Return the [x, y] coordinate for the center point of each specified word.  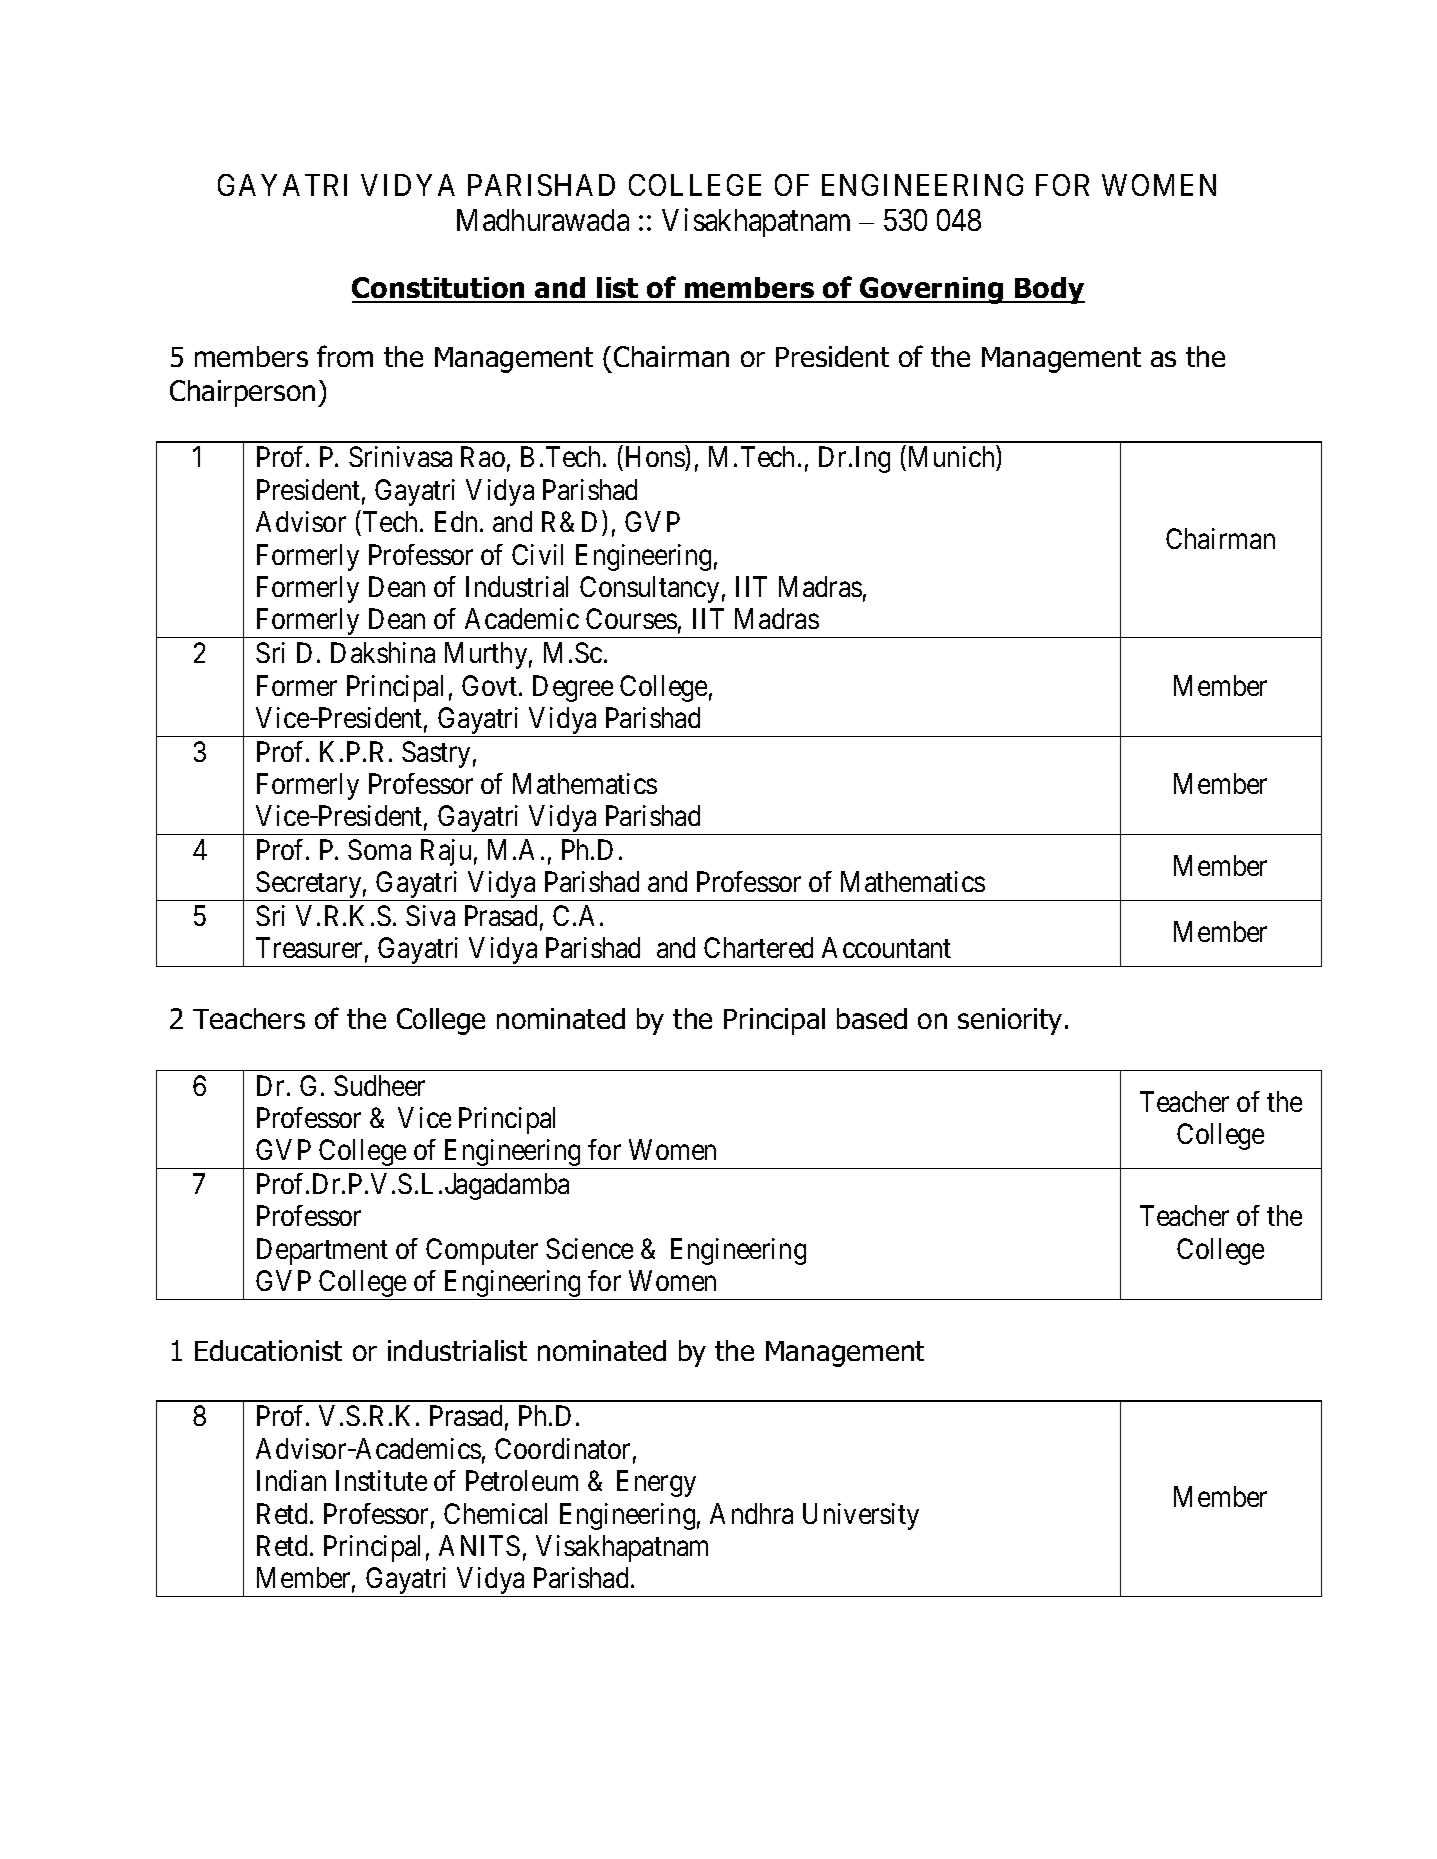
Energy [656, 1484]
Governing [932, 290]
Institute [381, 1480]
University [861, 1516]
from [345, 356]
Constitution [439, 289]
